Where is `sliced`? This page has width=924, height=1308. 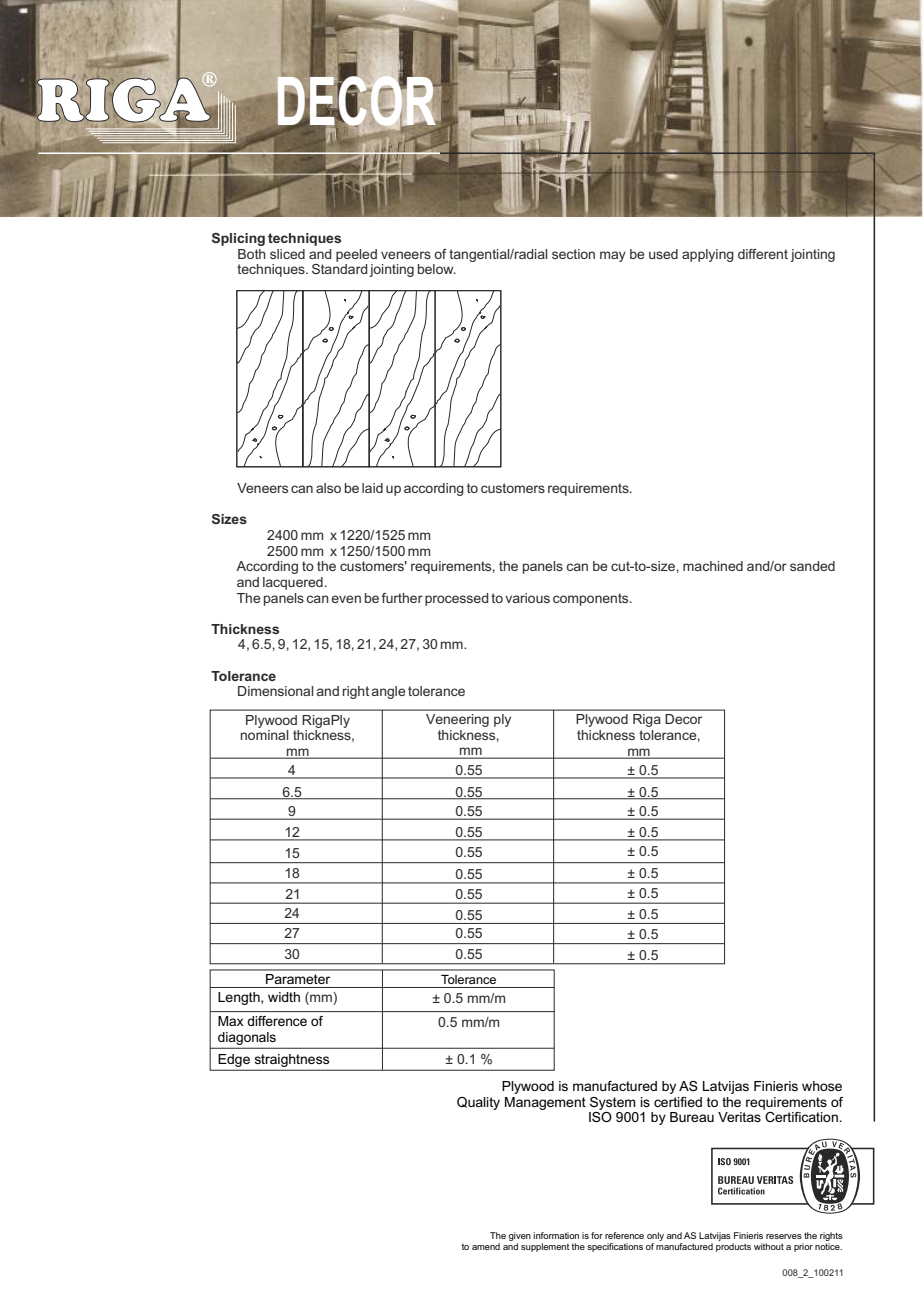 sliced is located at coordinates (287, 254).
